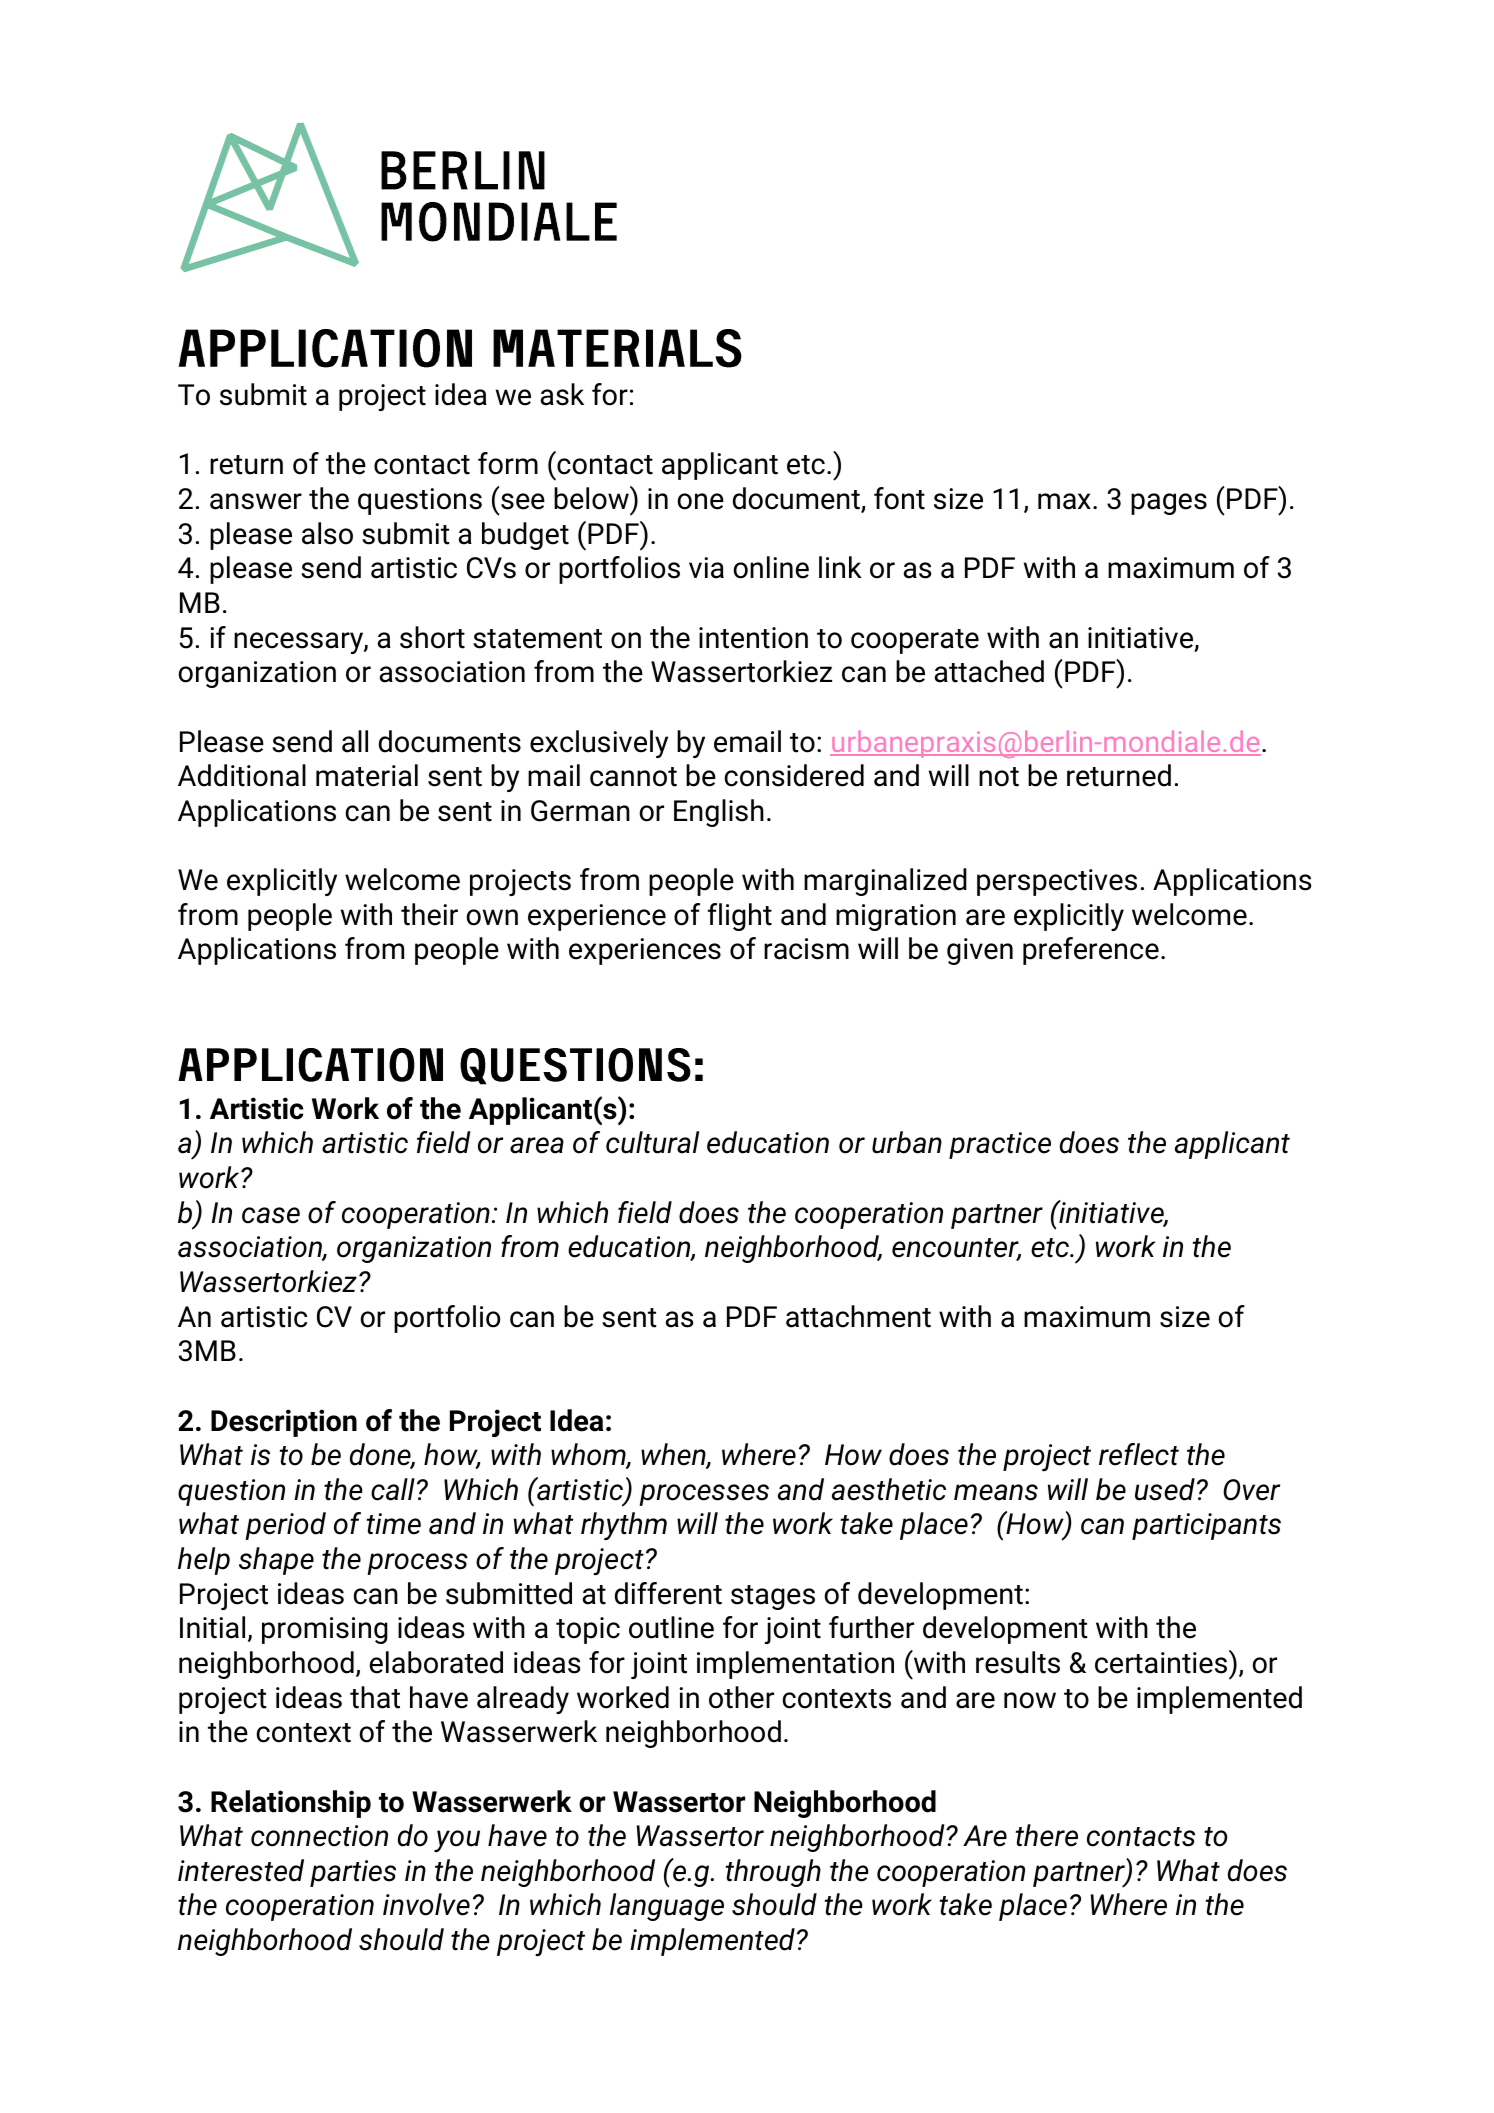  I want to click on reflect, so click(1139, 1454).
